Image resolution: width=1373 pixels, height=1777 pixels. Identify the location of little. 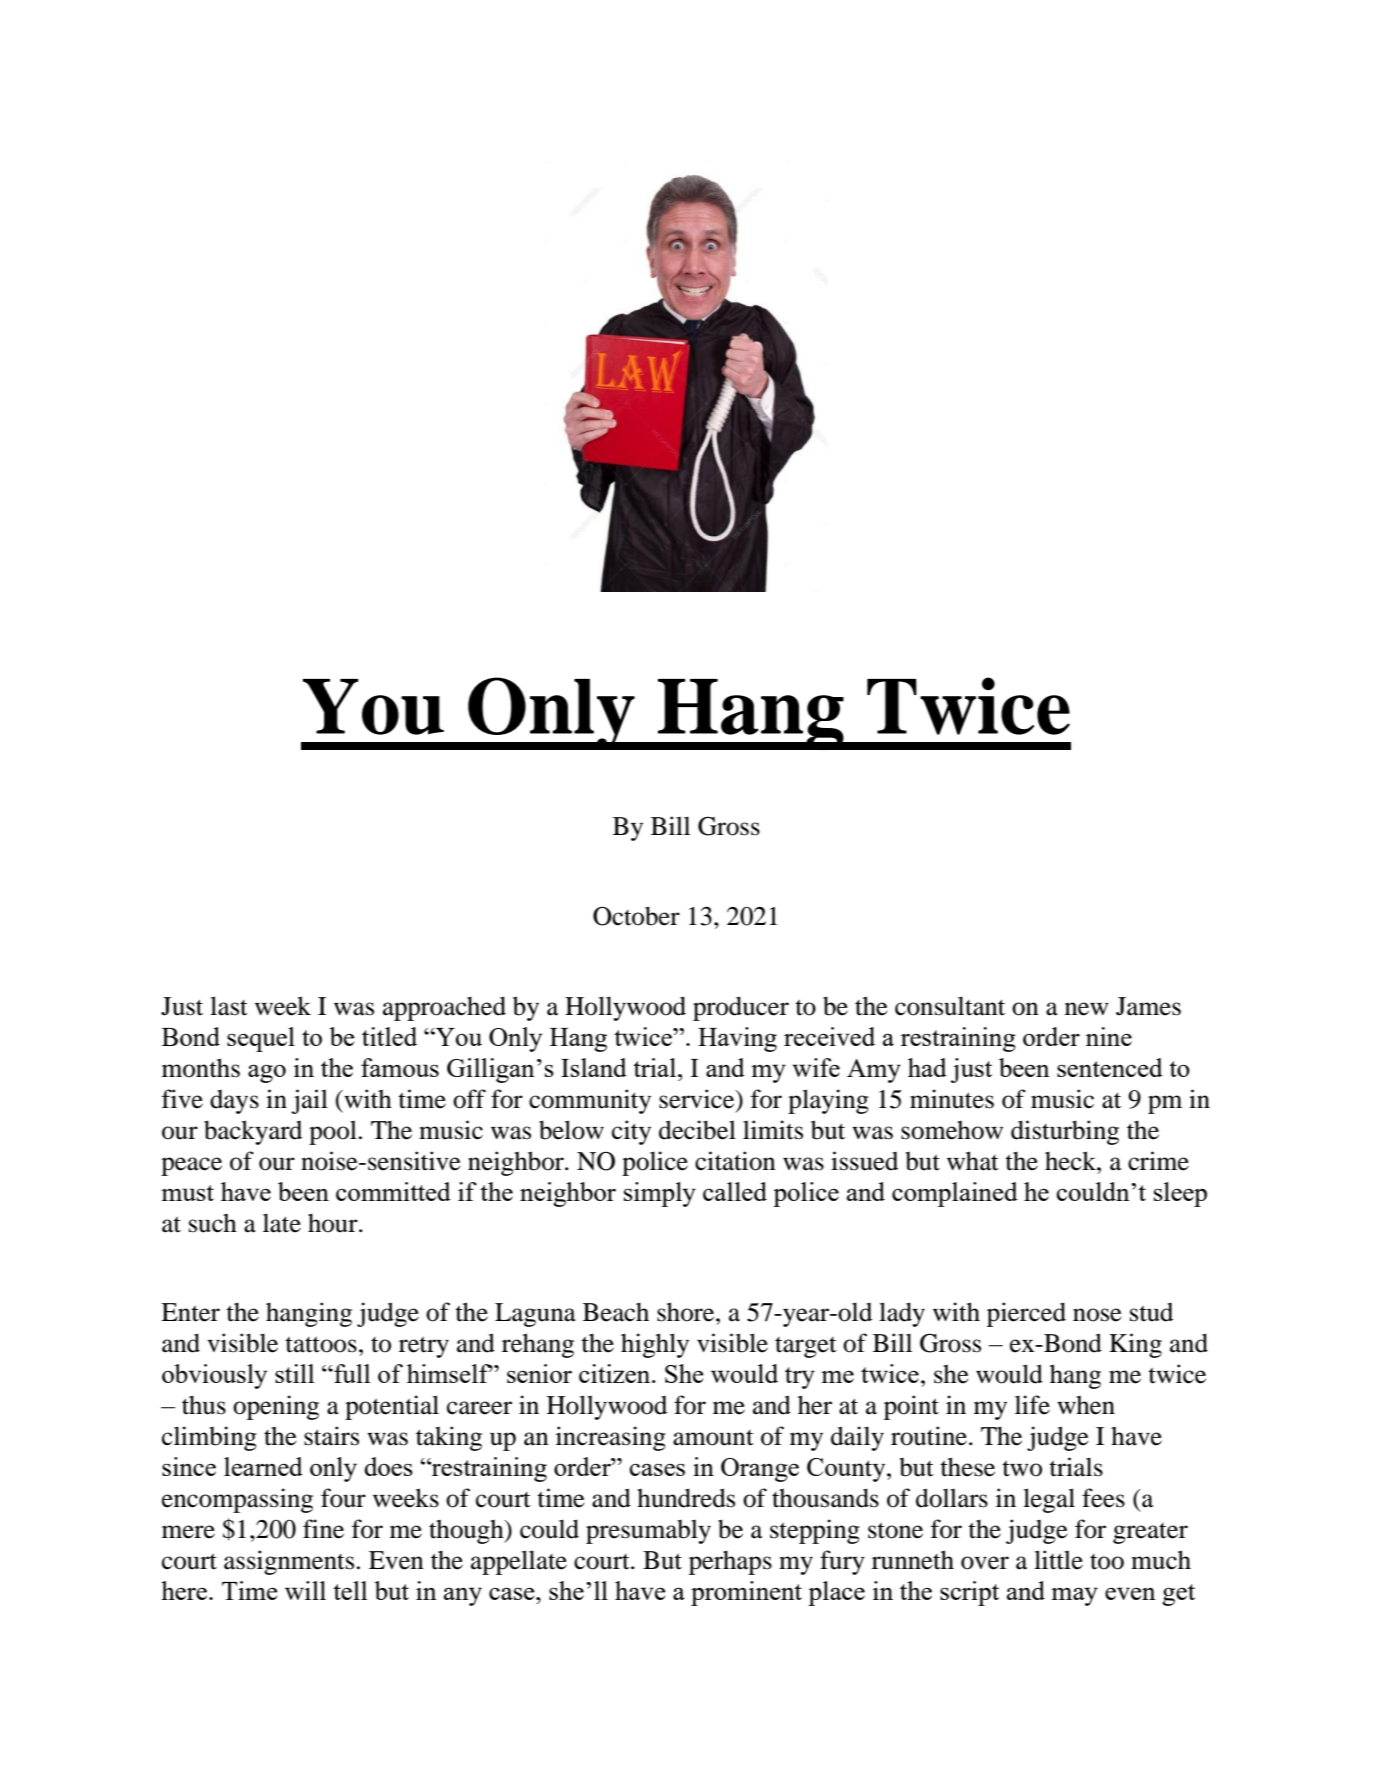
(1058, 1560).
